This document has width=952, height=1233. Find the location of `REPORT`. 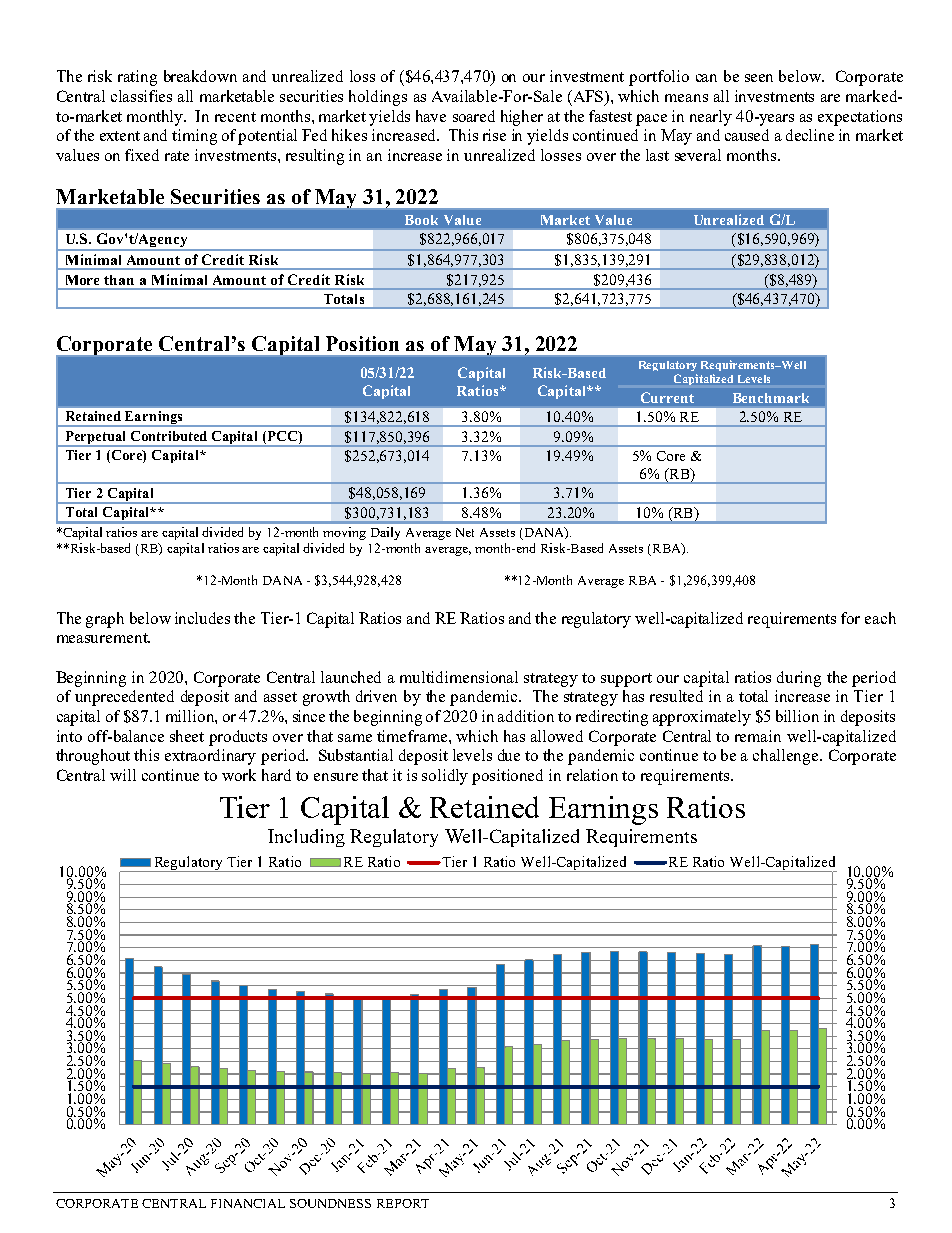

REPORT is located at coordinates (403, 1203).
